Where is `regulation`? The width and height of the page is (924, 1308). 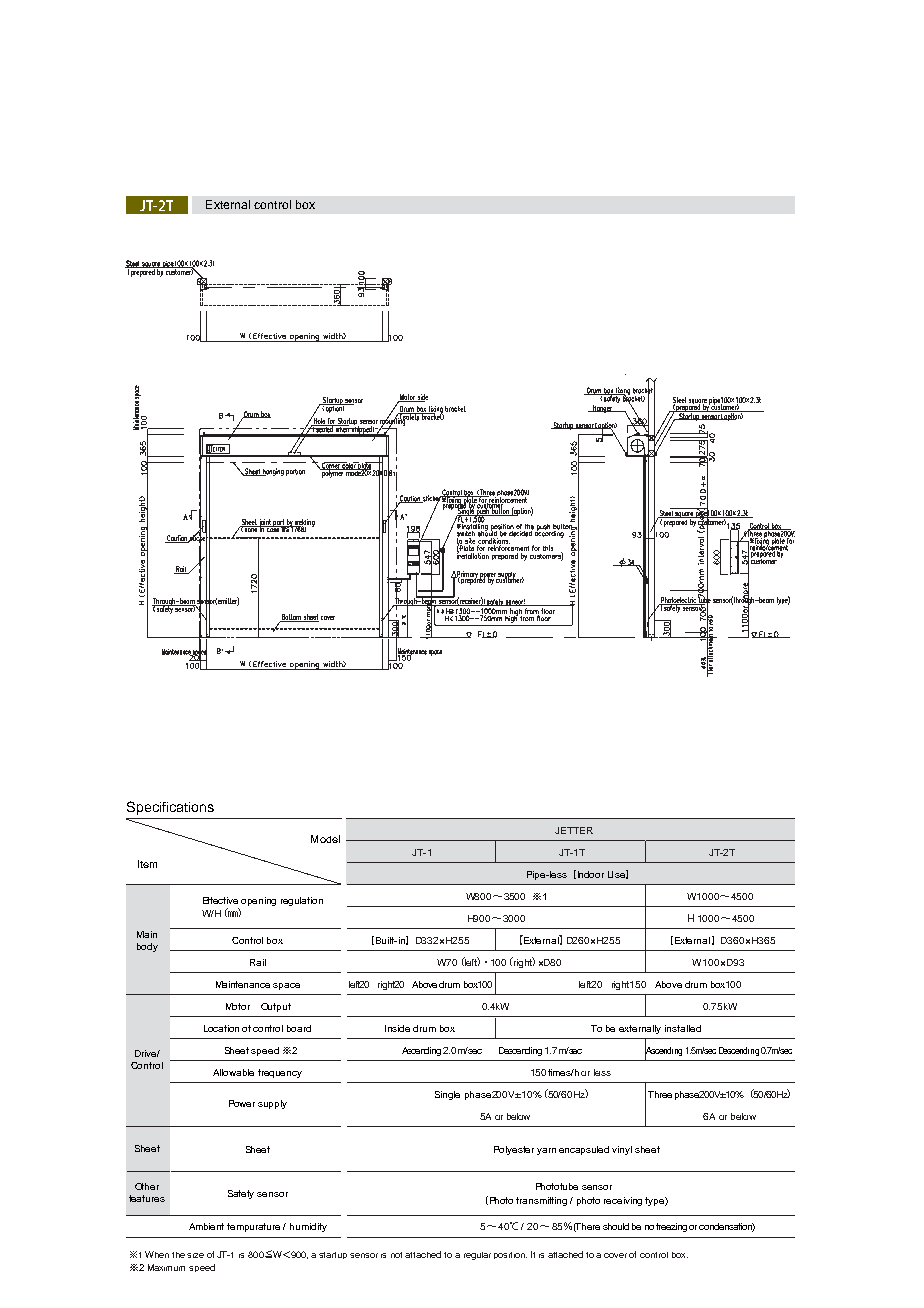 regulation is located at coordinates (302, 901).
